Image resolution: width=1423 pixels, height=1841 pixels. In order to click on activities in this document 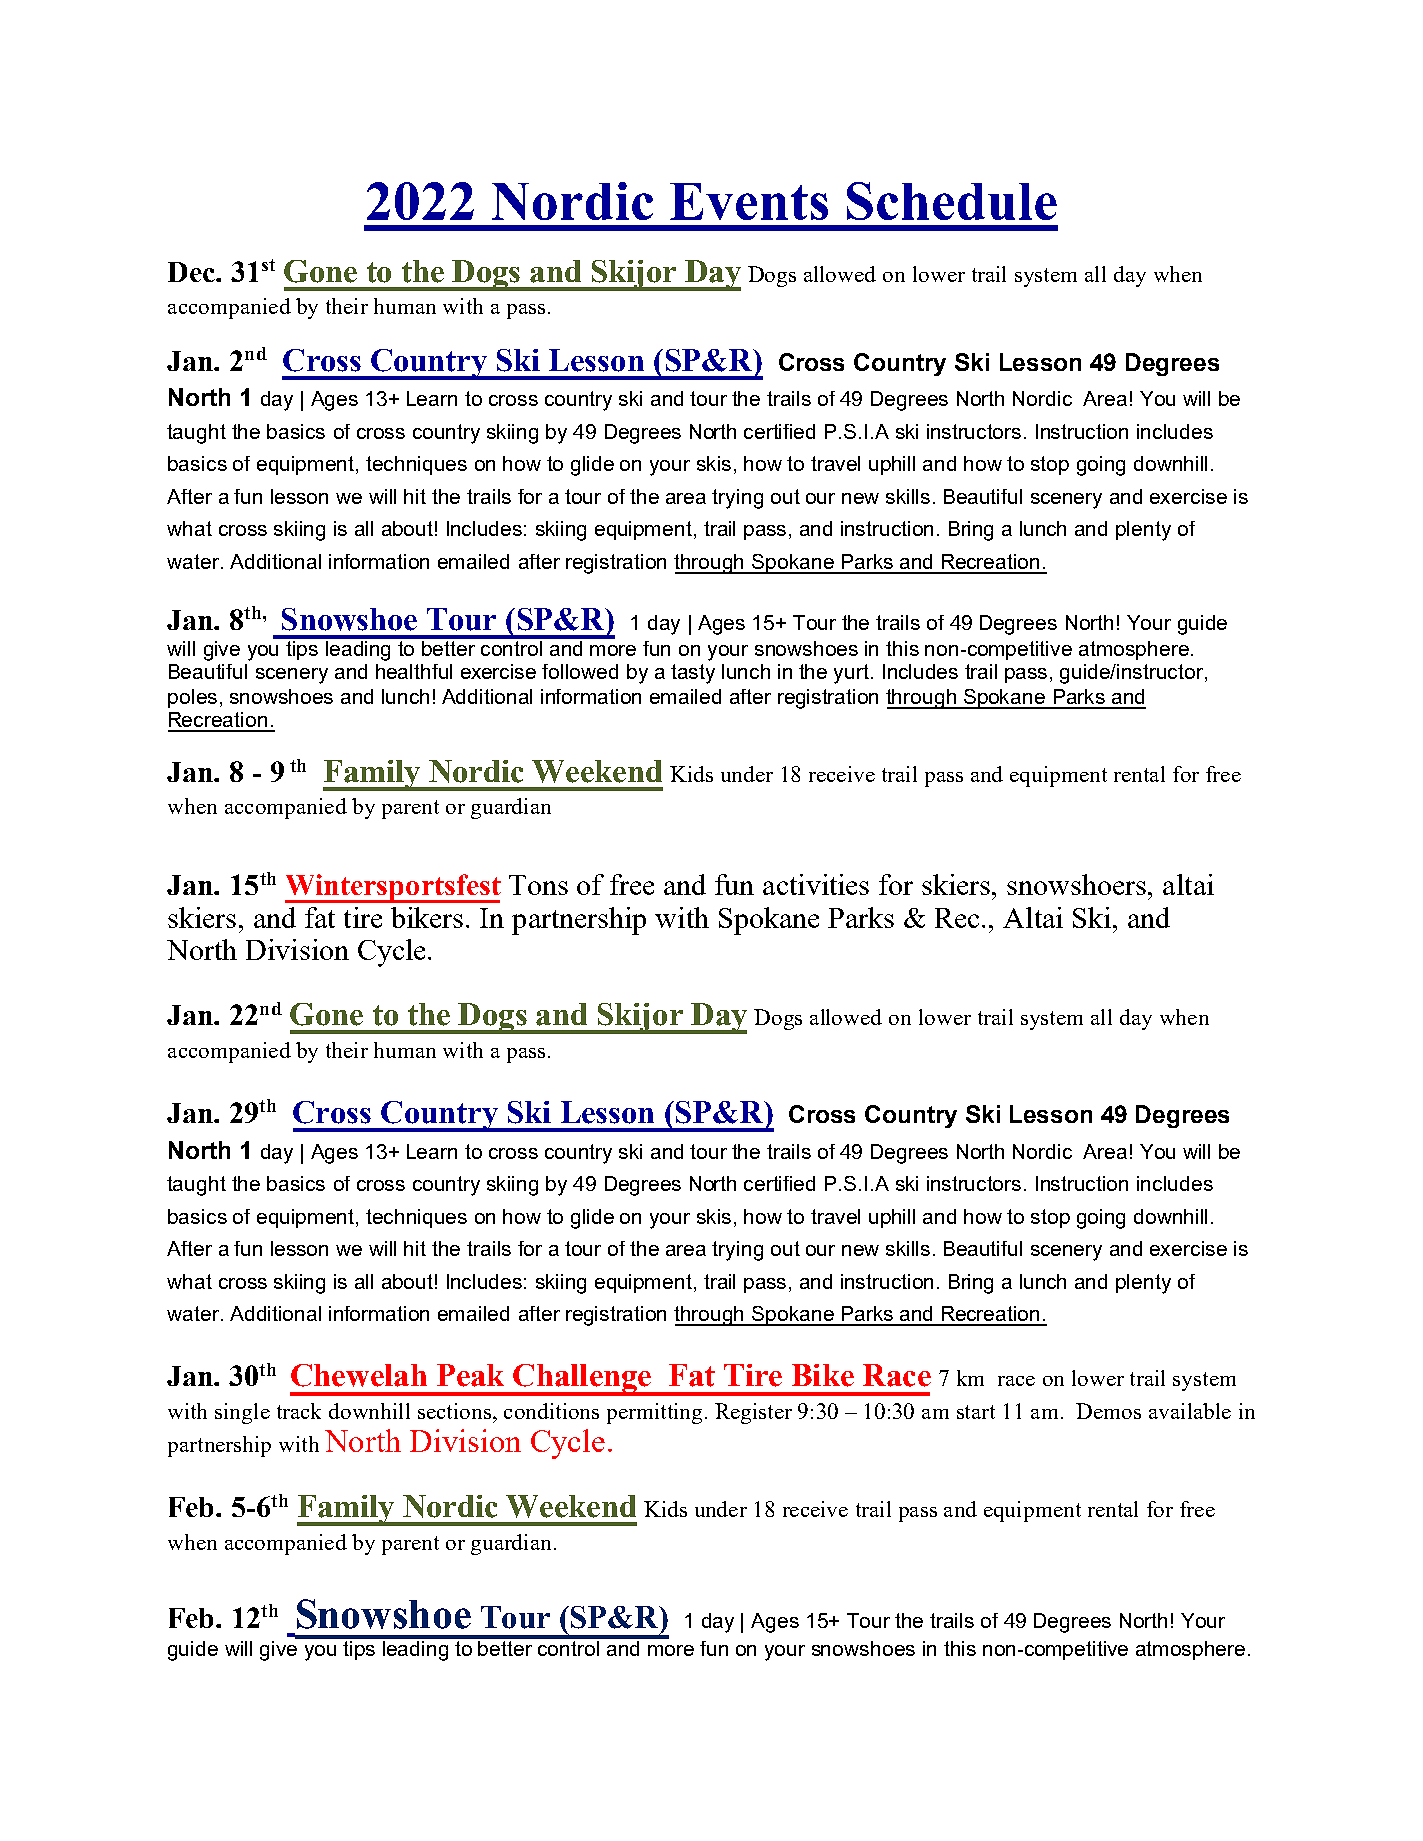, I will do `click(816, 884)`.
